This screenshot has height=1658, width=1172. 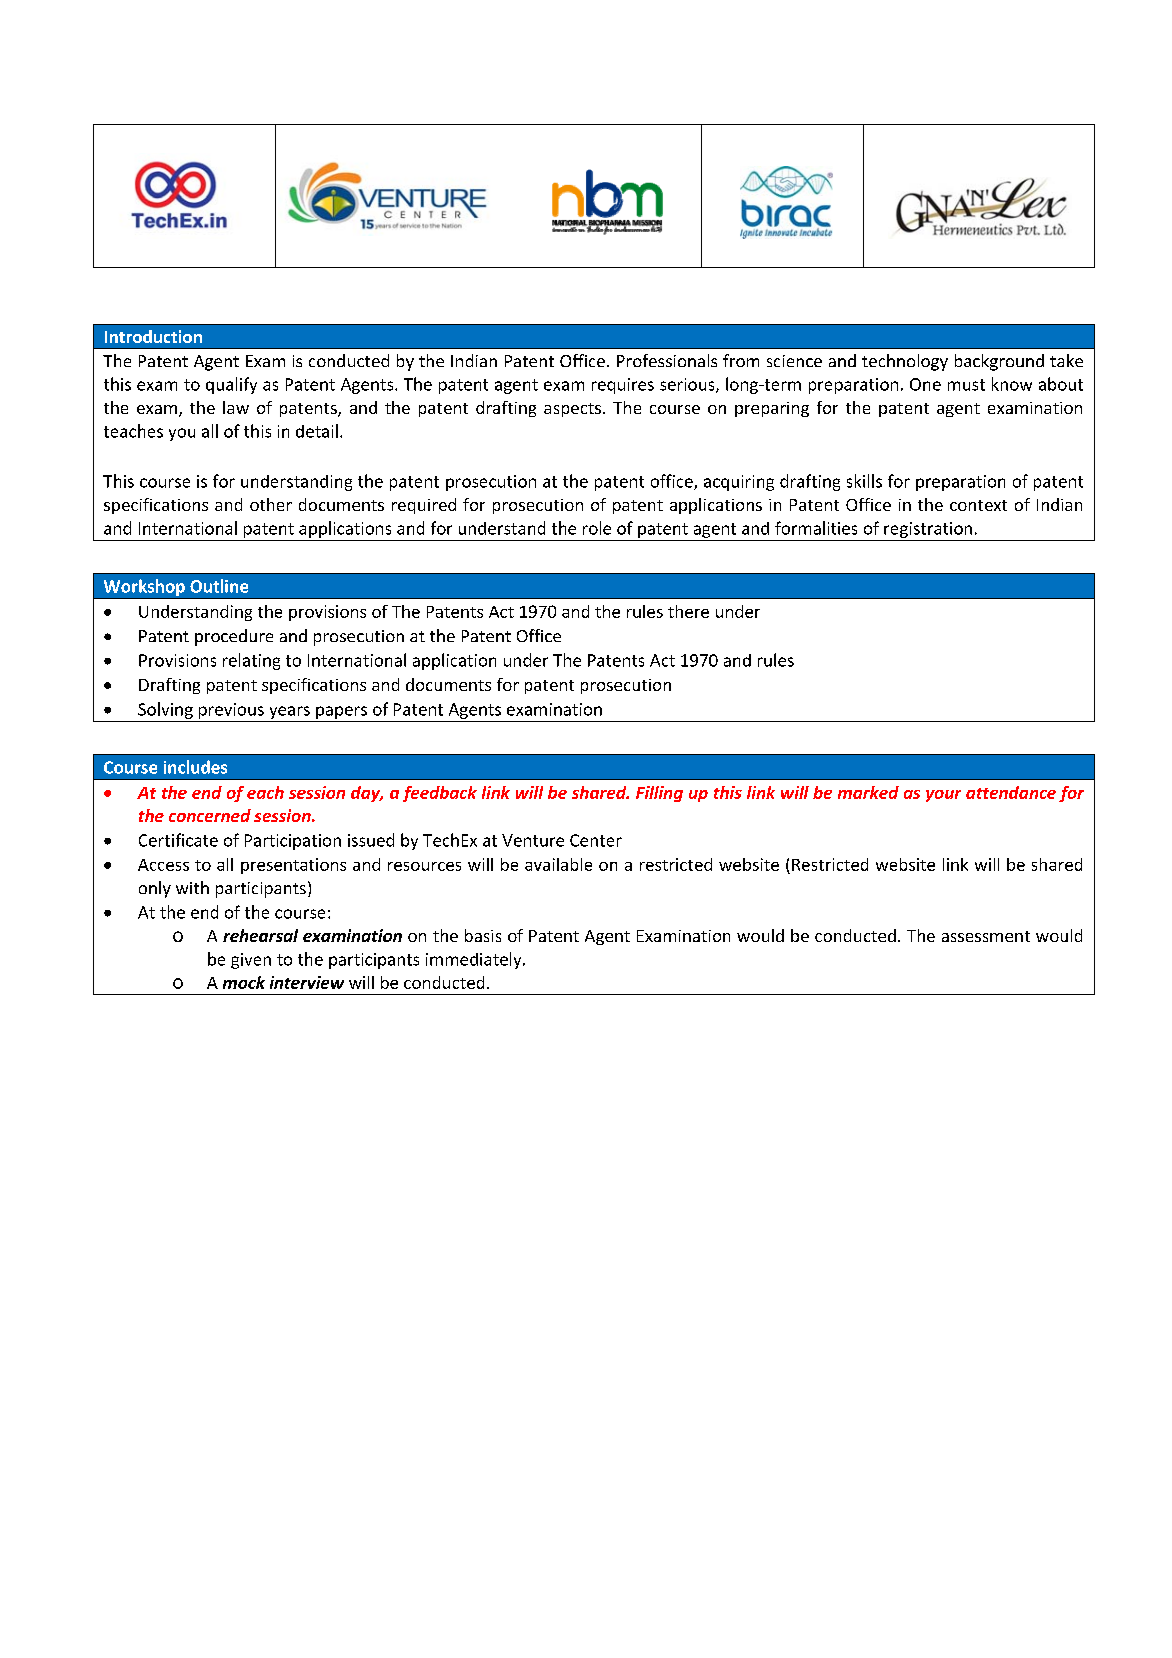 I want to click on relating, so click(x=251, y=661).
